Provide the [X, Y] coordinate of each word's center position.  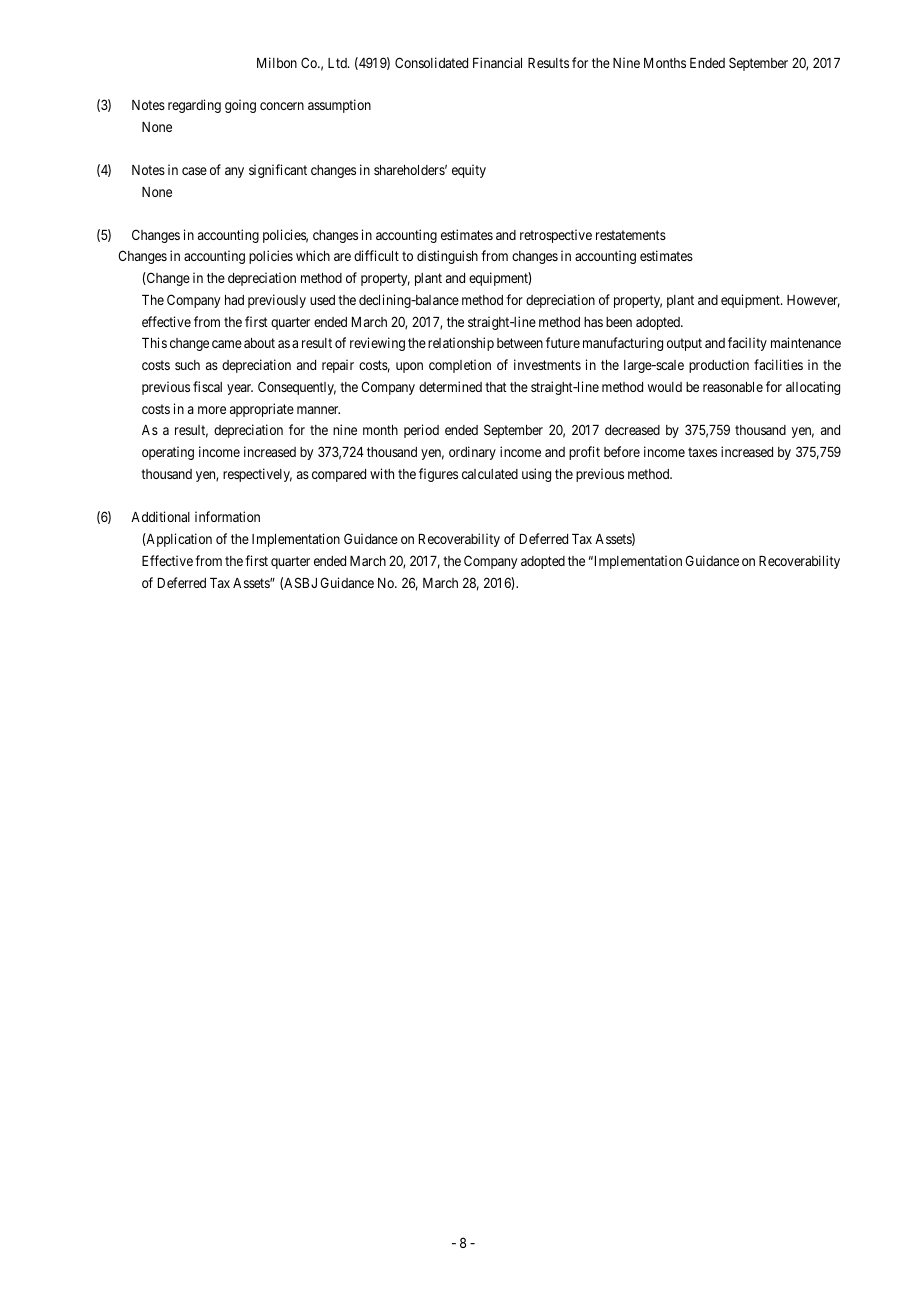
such [187, 365]
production [719, 366]
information [227, 516]
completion [460, 366]
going [240, 106]
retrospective [556, 236]
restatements [631, 235]
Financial [497, 62]
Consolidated [431, 62]
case [194, 171]
